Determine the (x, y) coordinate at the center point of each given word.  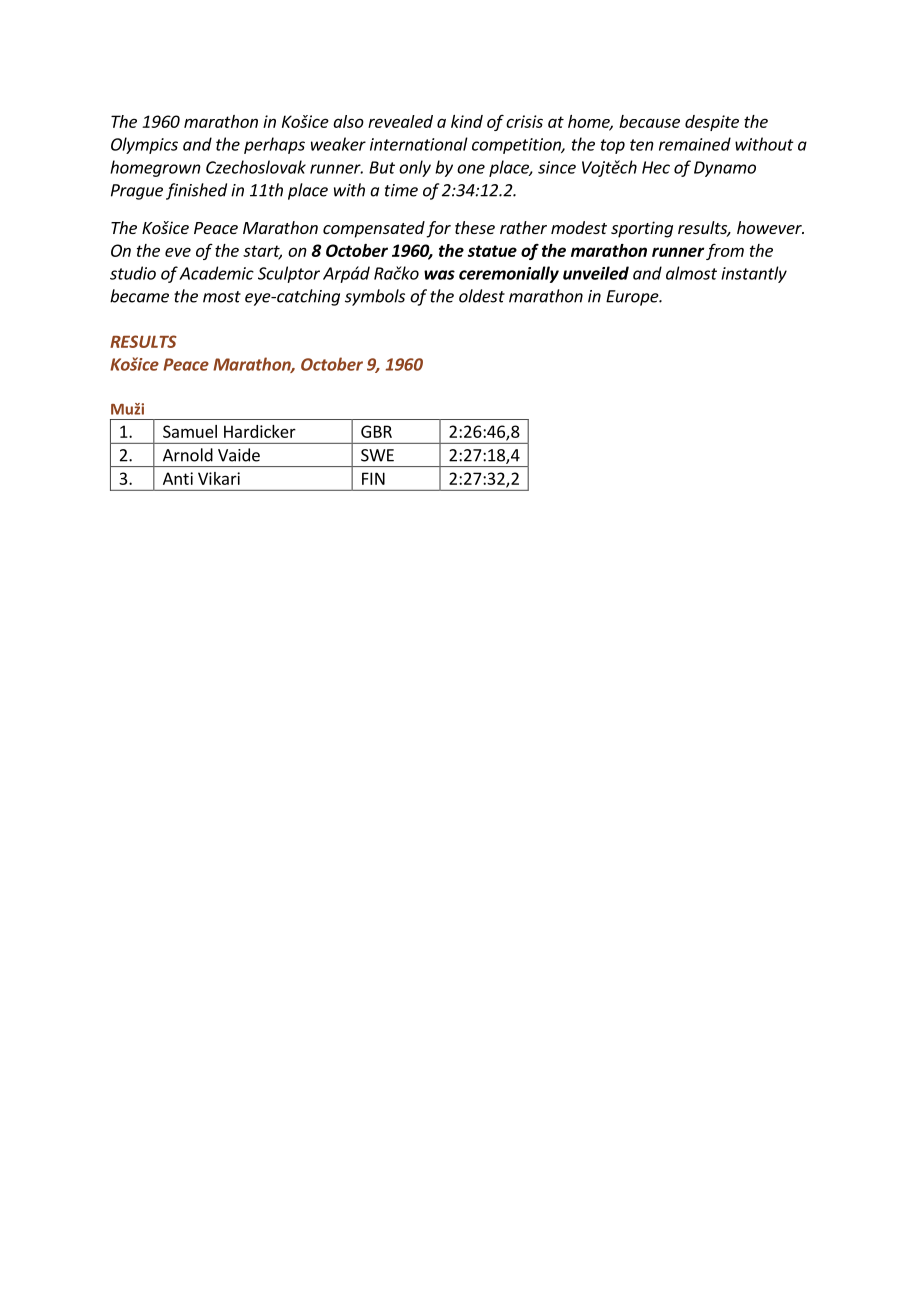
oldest (482, 296)
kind (467, 121)
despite (712, 123)
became (139, 296)
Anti (178, 478)
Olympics (144, 145)
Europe (633, 298)
